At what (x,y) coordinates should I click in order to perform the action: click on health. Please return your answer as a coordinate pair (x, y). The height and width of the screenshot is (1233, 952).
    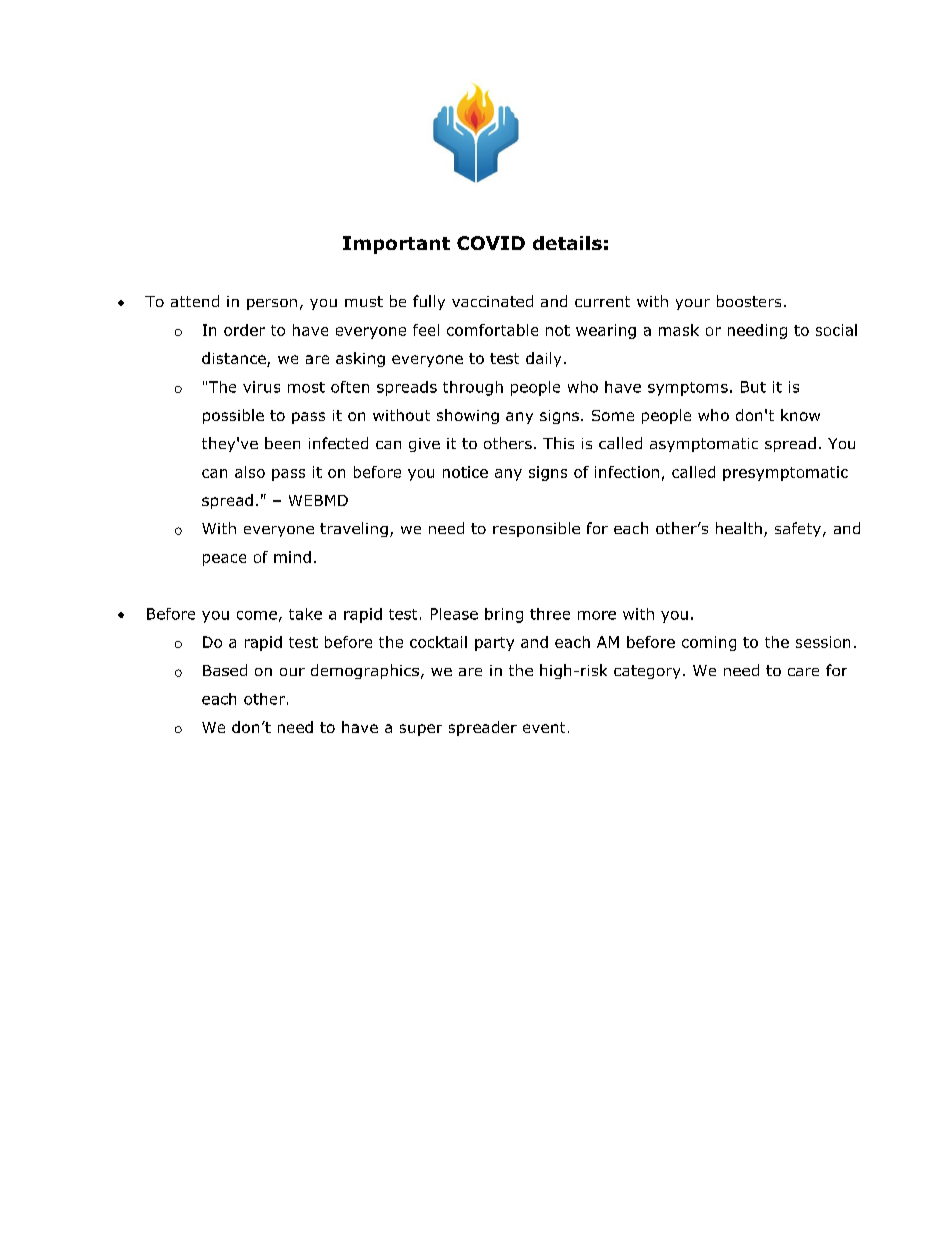
    Looking at the image, I should click on (739, 528).
